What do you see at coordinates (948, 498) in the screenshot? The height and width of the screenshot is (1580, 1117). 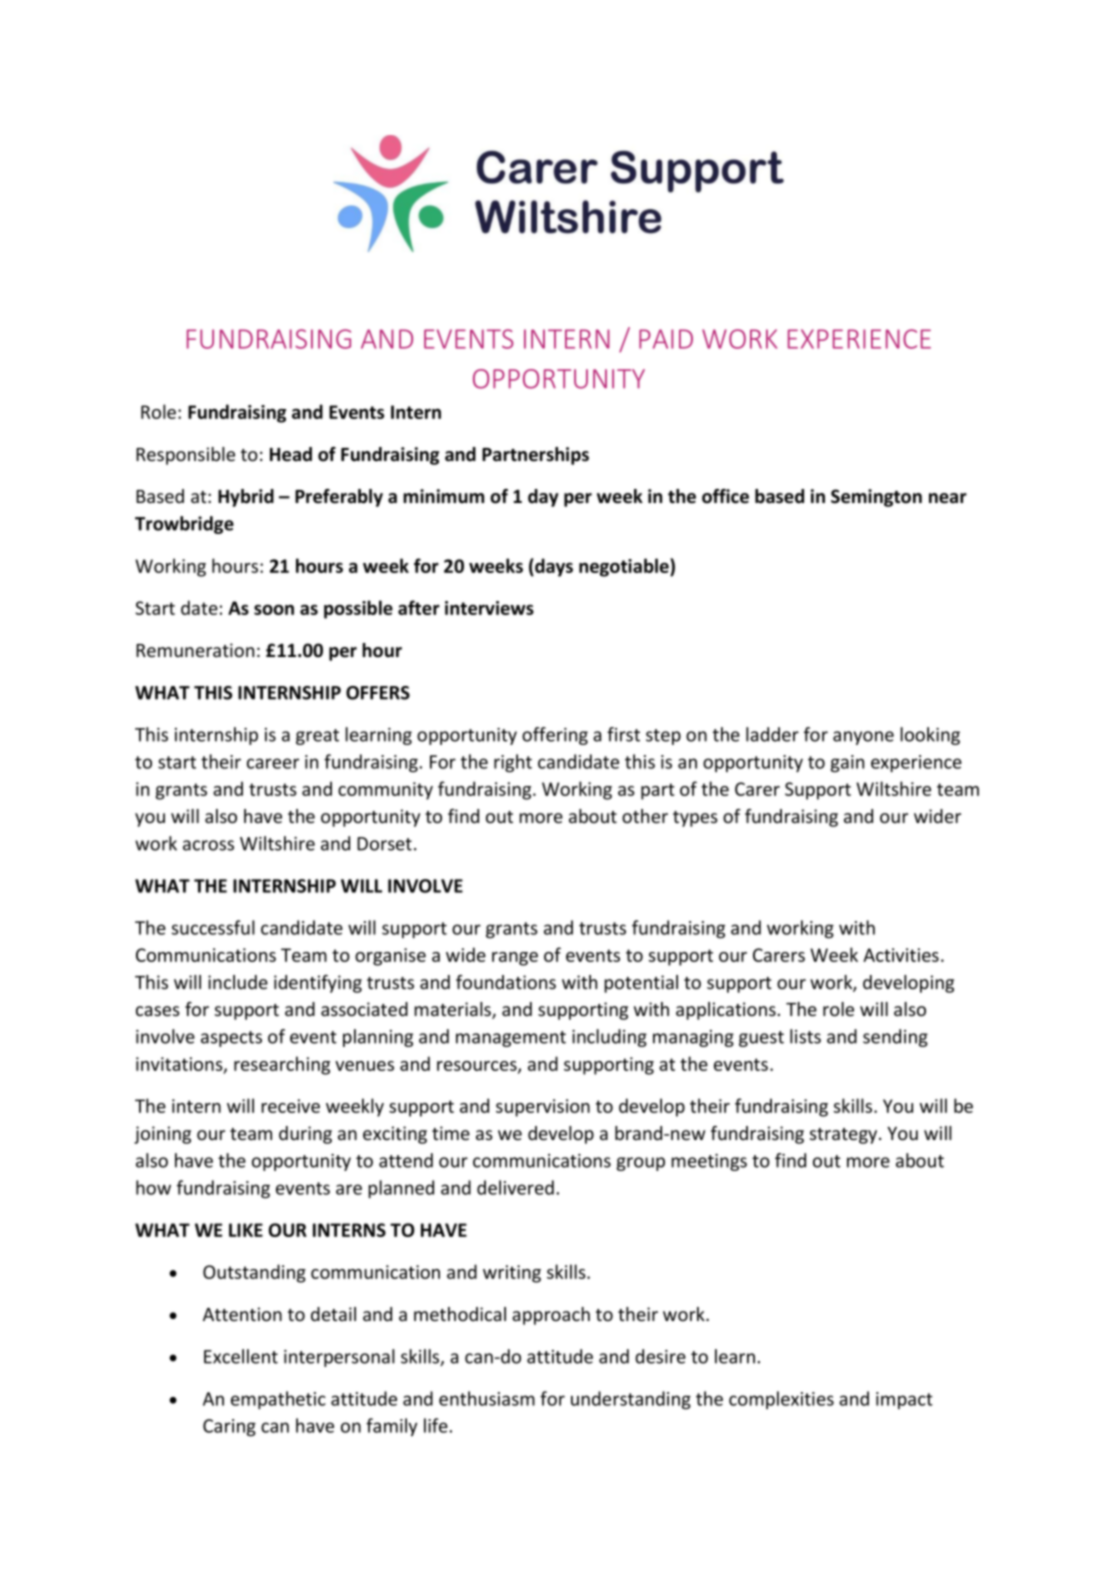 I see `near` at bounding box center [948, 498].
